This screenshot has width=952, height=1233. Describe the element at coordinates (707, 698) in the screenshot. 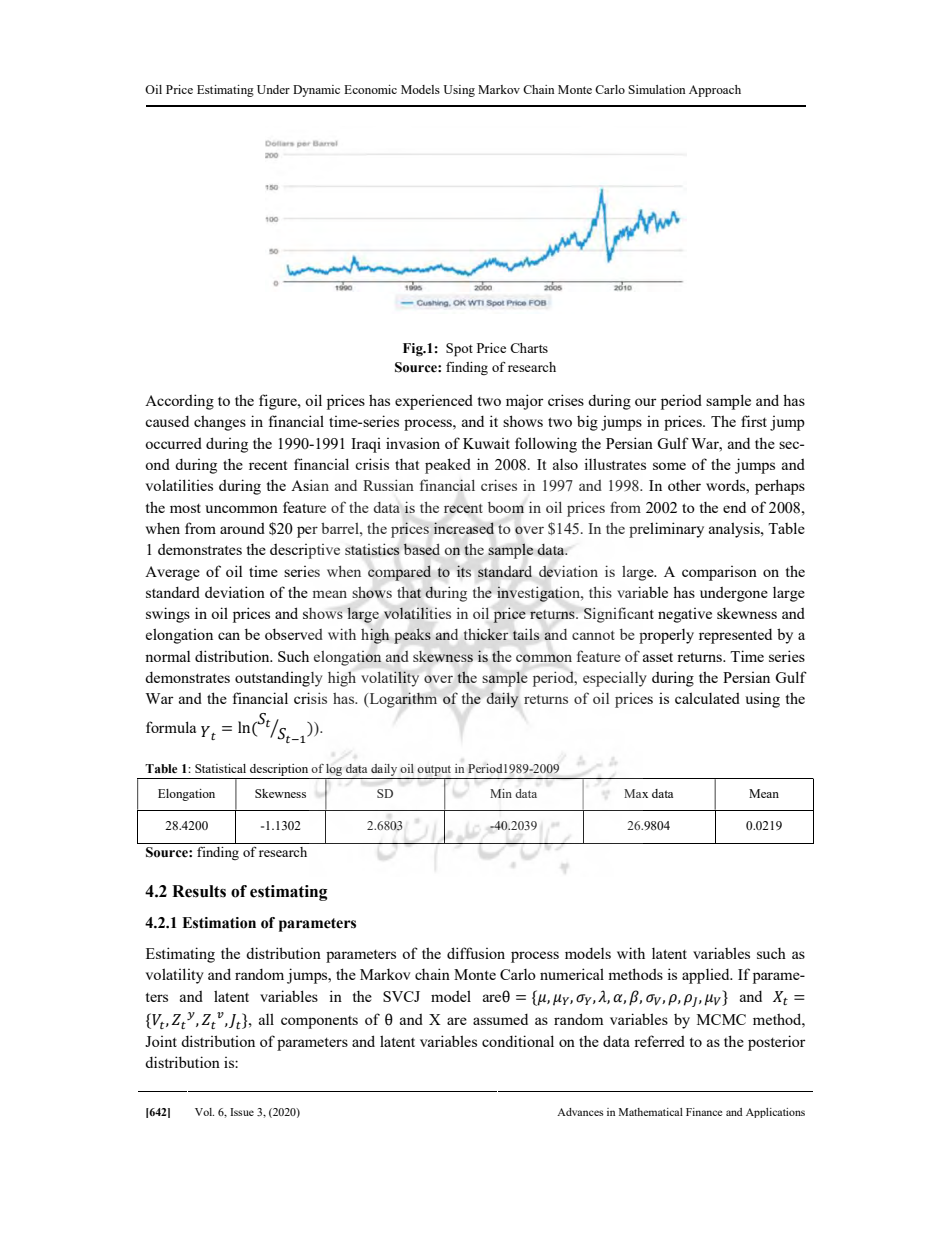

I see `calculated` at that location.
